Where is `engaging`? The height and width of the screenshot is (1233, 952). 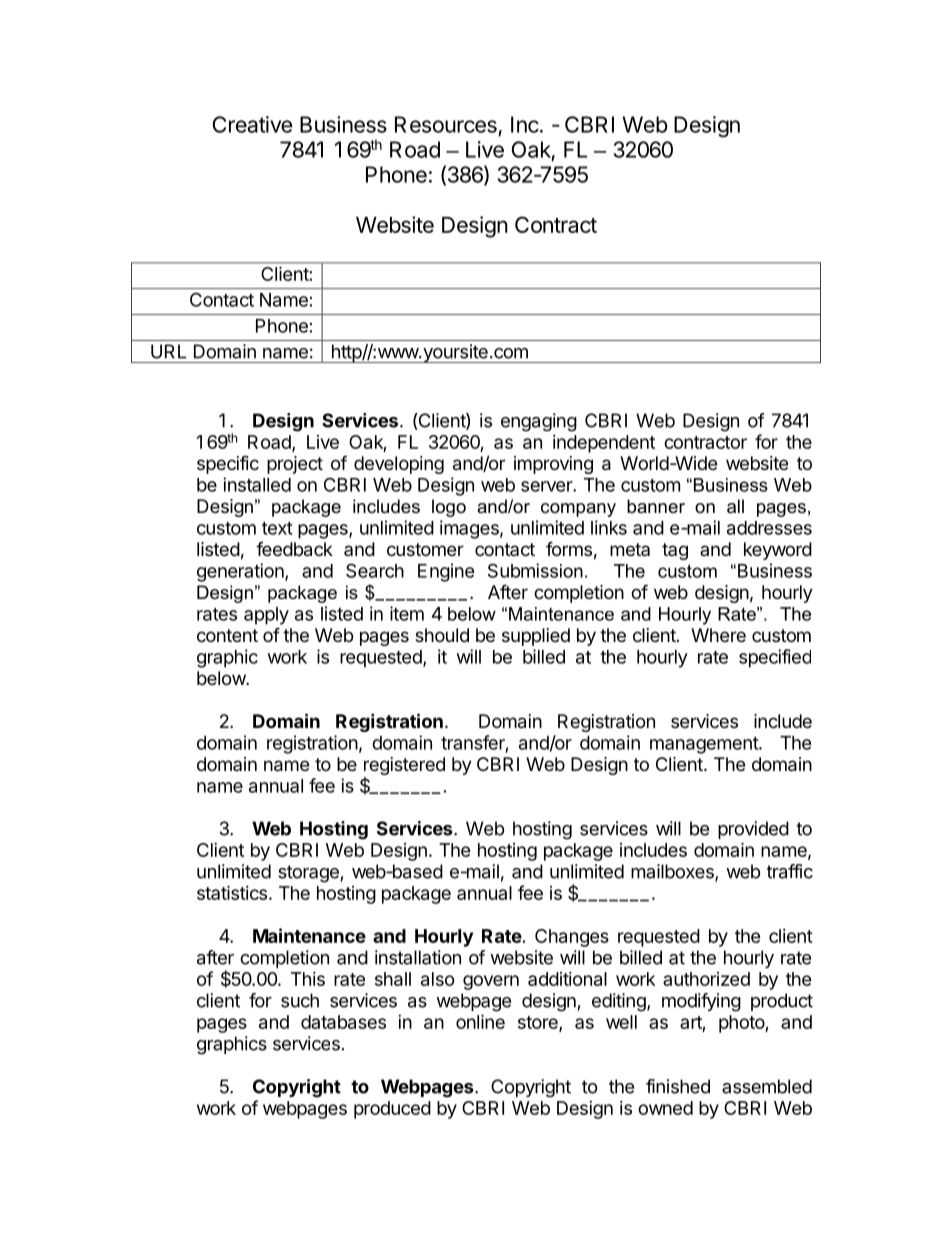 engaging is located at coordinates (539, 422).
